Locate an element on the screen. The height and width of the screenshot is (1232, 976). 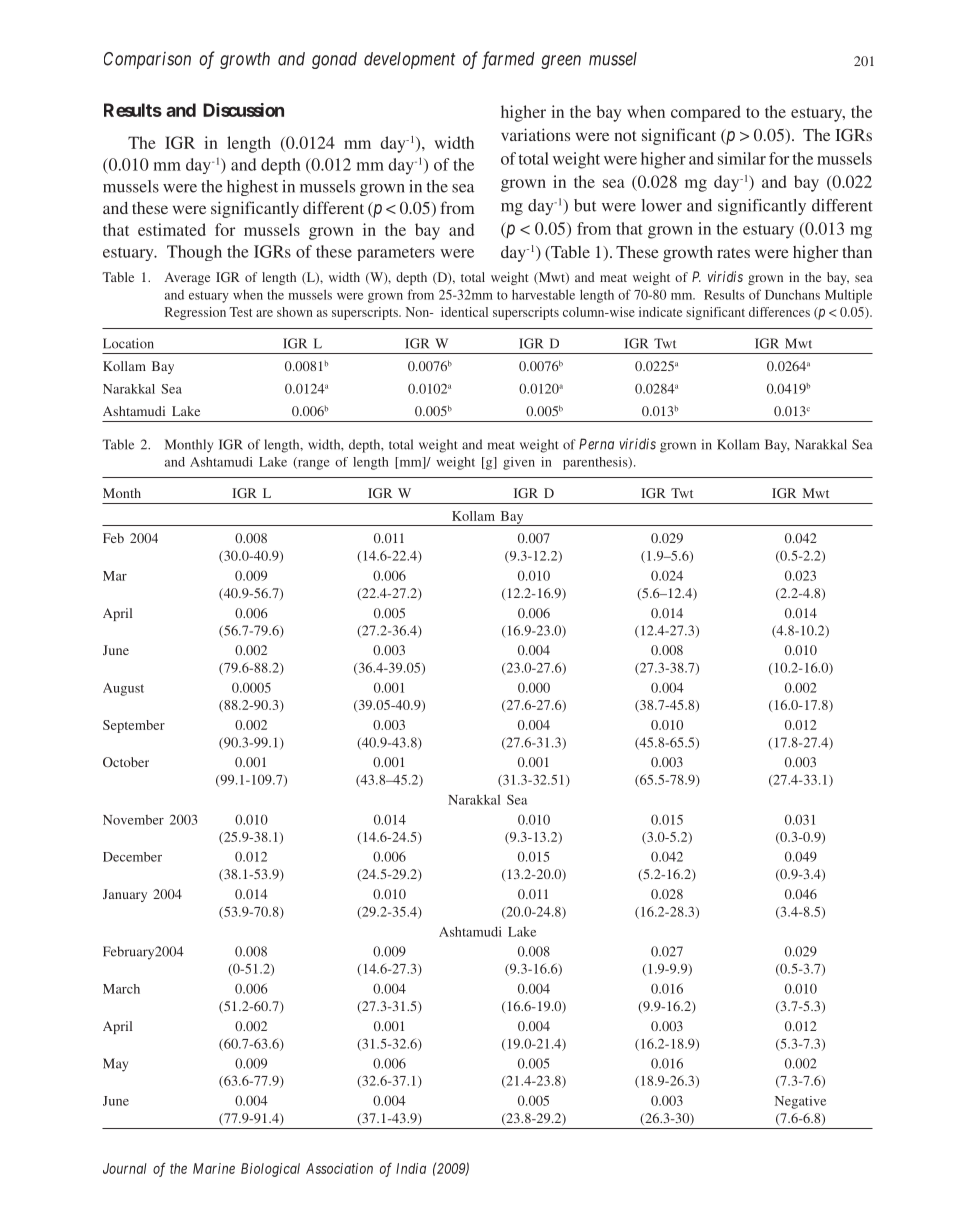
Negative is located at coordinates (800, 1102).
